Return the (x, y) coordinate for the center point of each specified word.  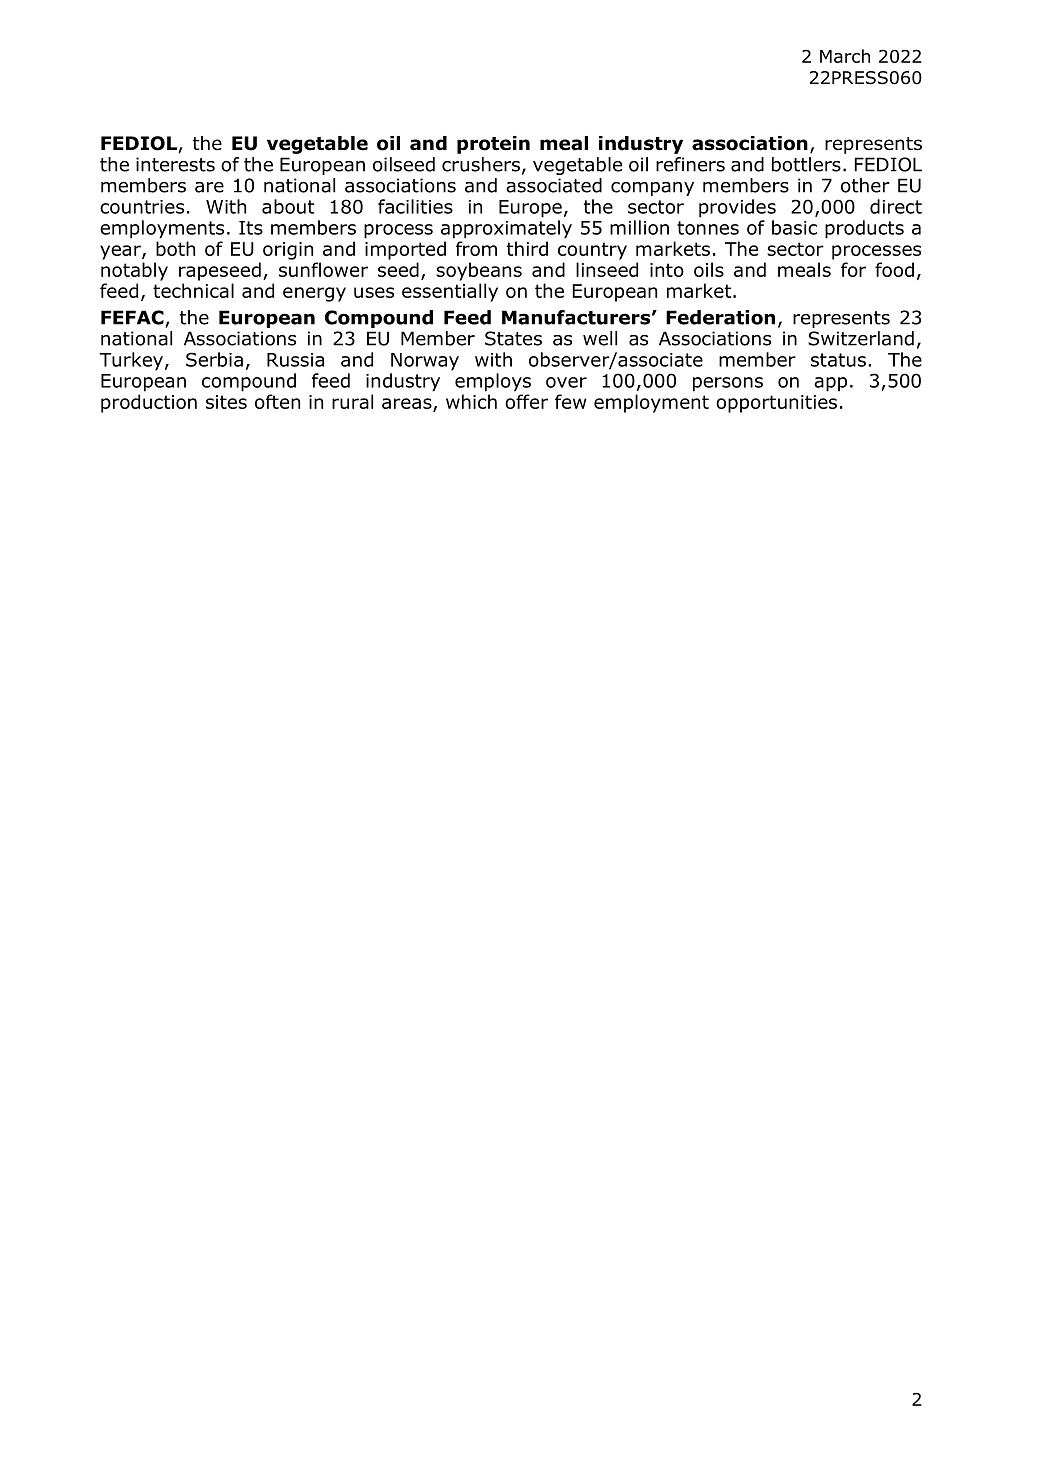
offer (526, 401)
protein (493, 145)
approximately (506, 229)
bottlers (806, 164)
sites (226, 402)
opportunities (776, 404)
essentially (450, 292)
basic (794, 227)
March (845, 56)
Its (251, 228)
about (288, 206)
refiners (690, 164)
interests (175, 164)
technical (193, 290)
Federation (720, 317)
